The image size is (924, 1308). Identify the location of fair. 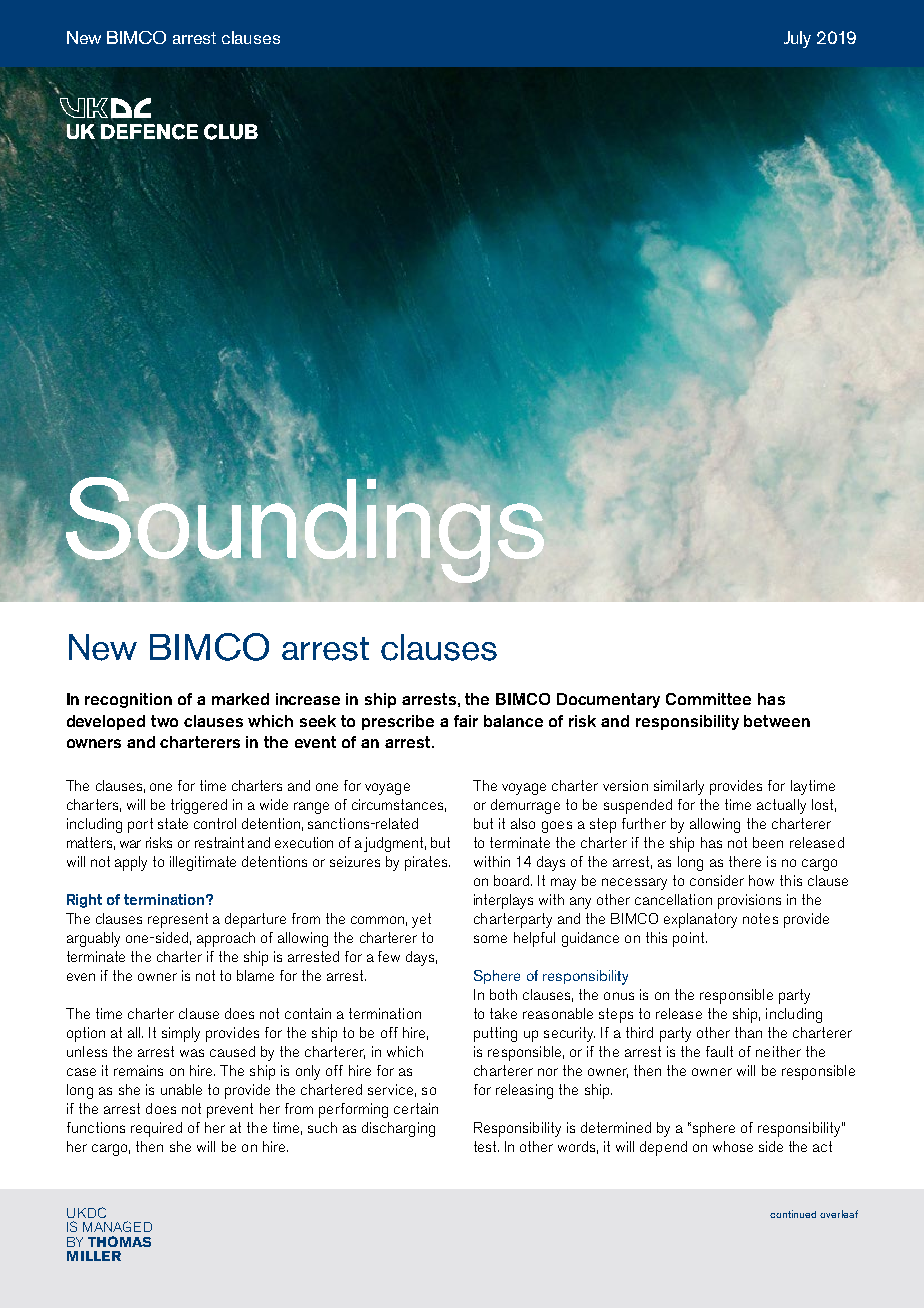
(466, 721).
